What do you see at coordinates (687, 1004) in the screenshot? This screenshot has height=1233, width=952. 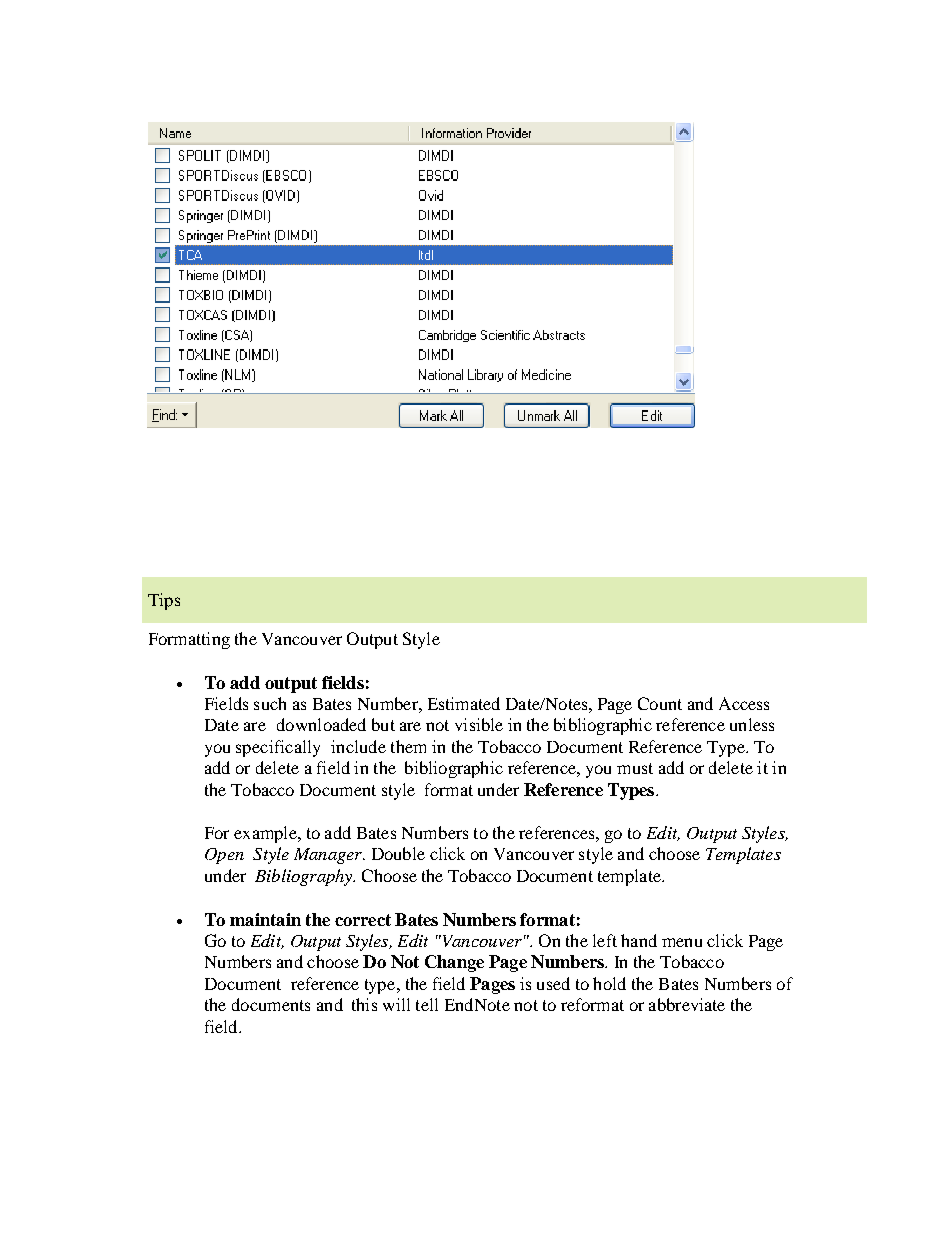 I see `abbreviate` at bounding box center [687, 1004].
